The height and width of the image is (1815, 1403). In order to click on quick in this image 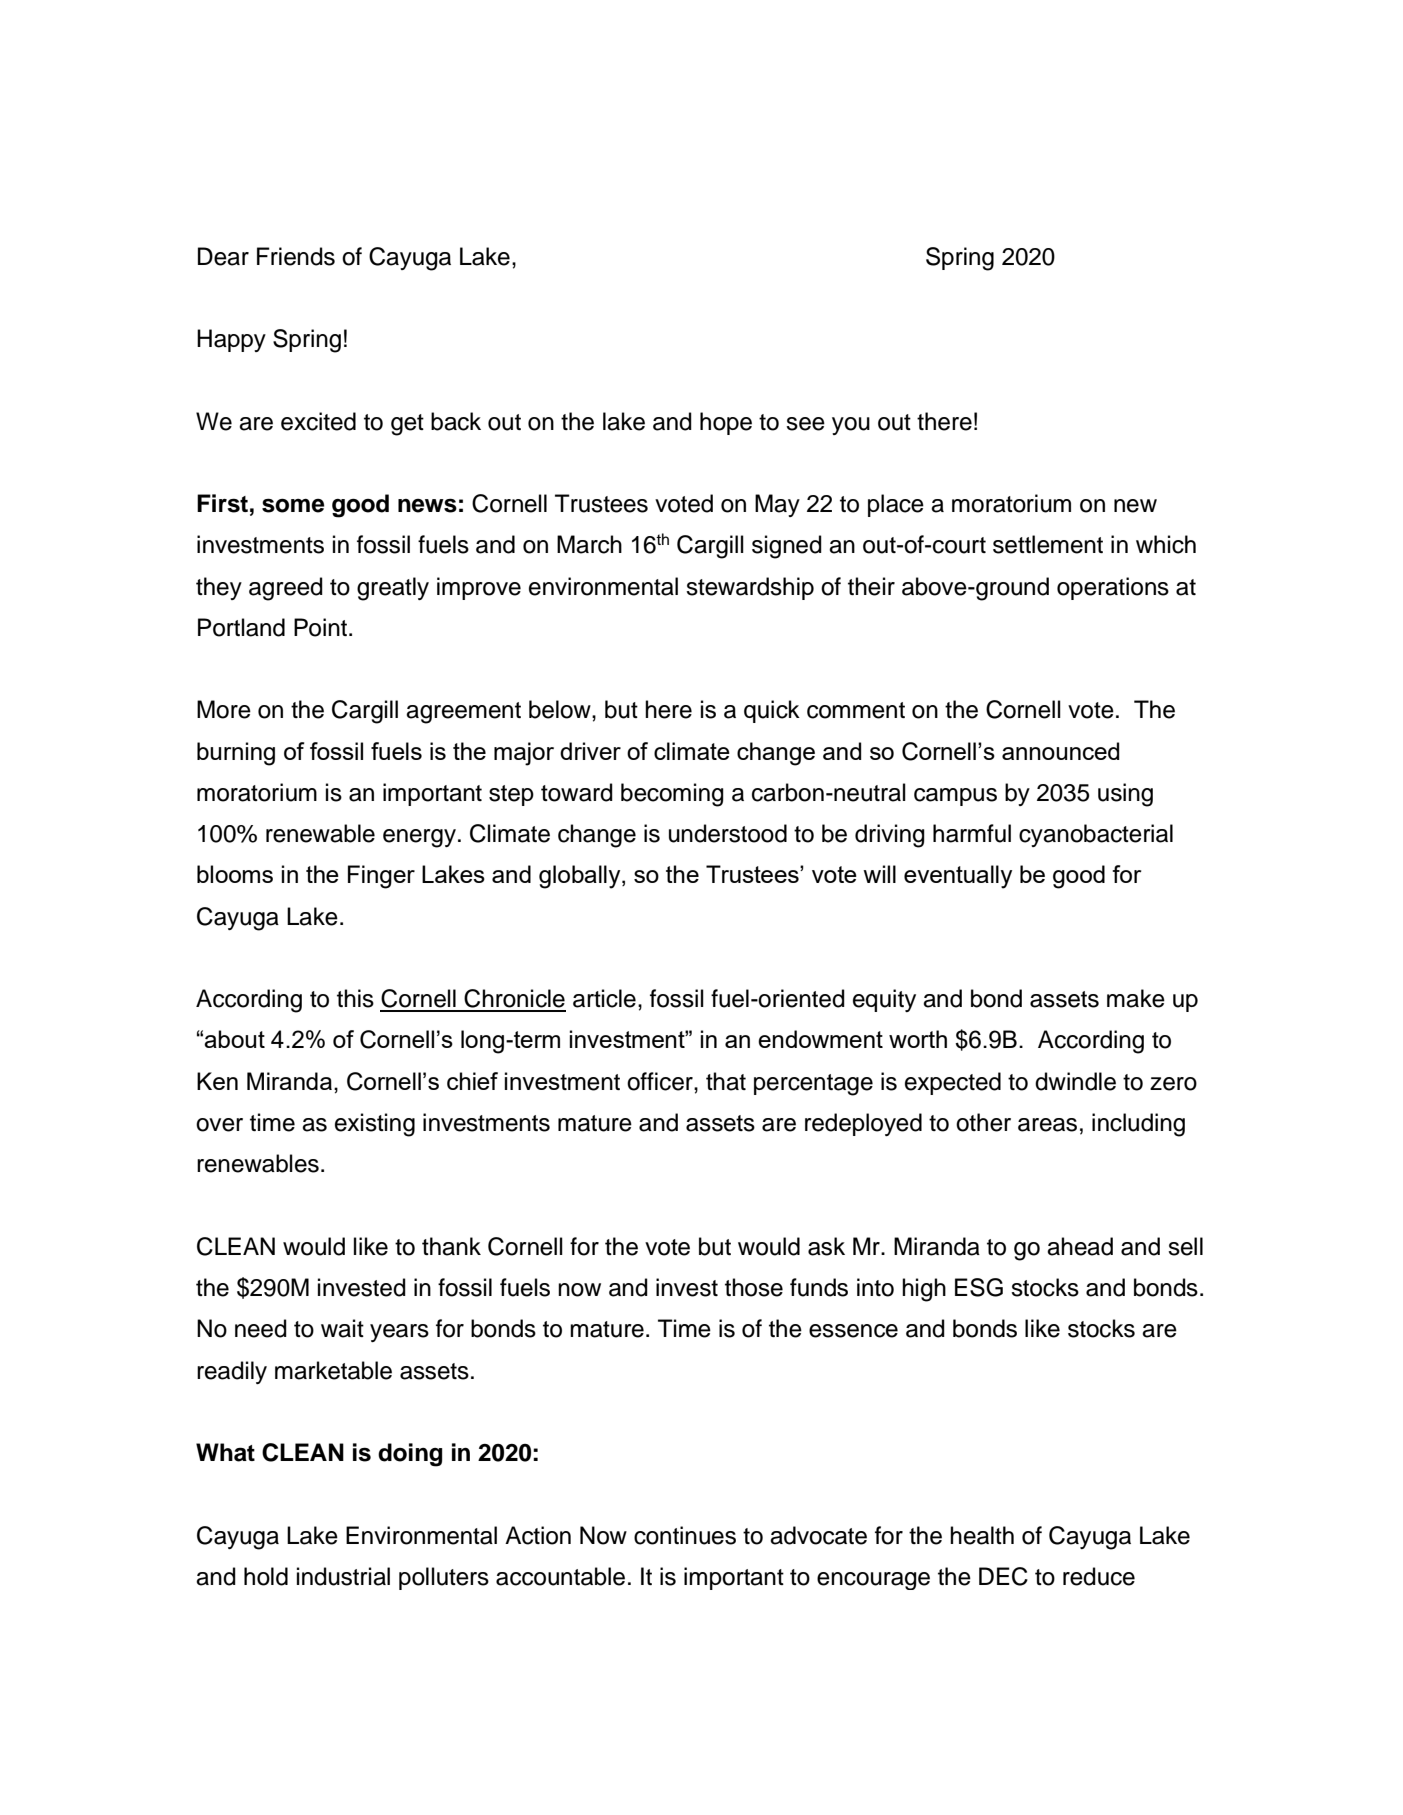, I will do `click(772, 711)`.
